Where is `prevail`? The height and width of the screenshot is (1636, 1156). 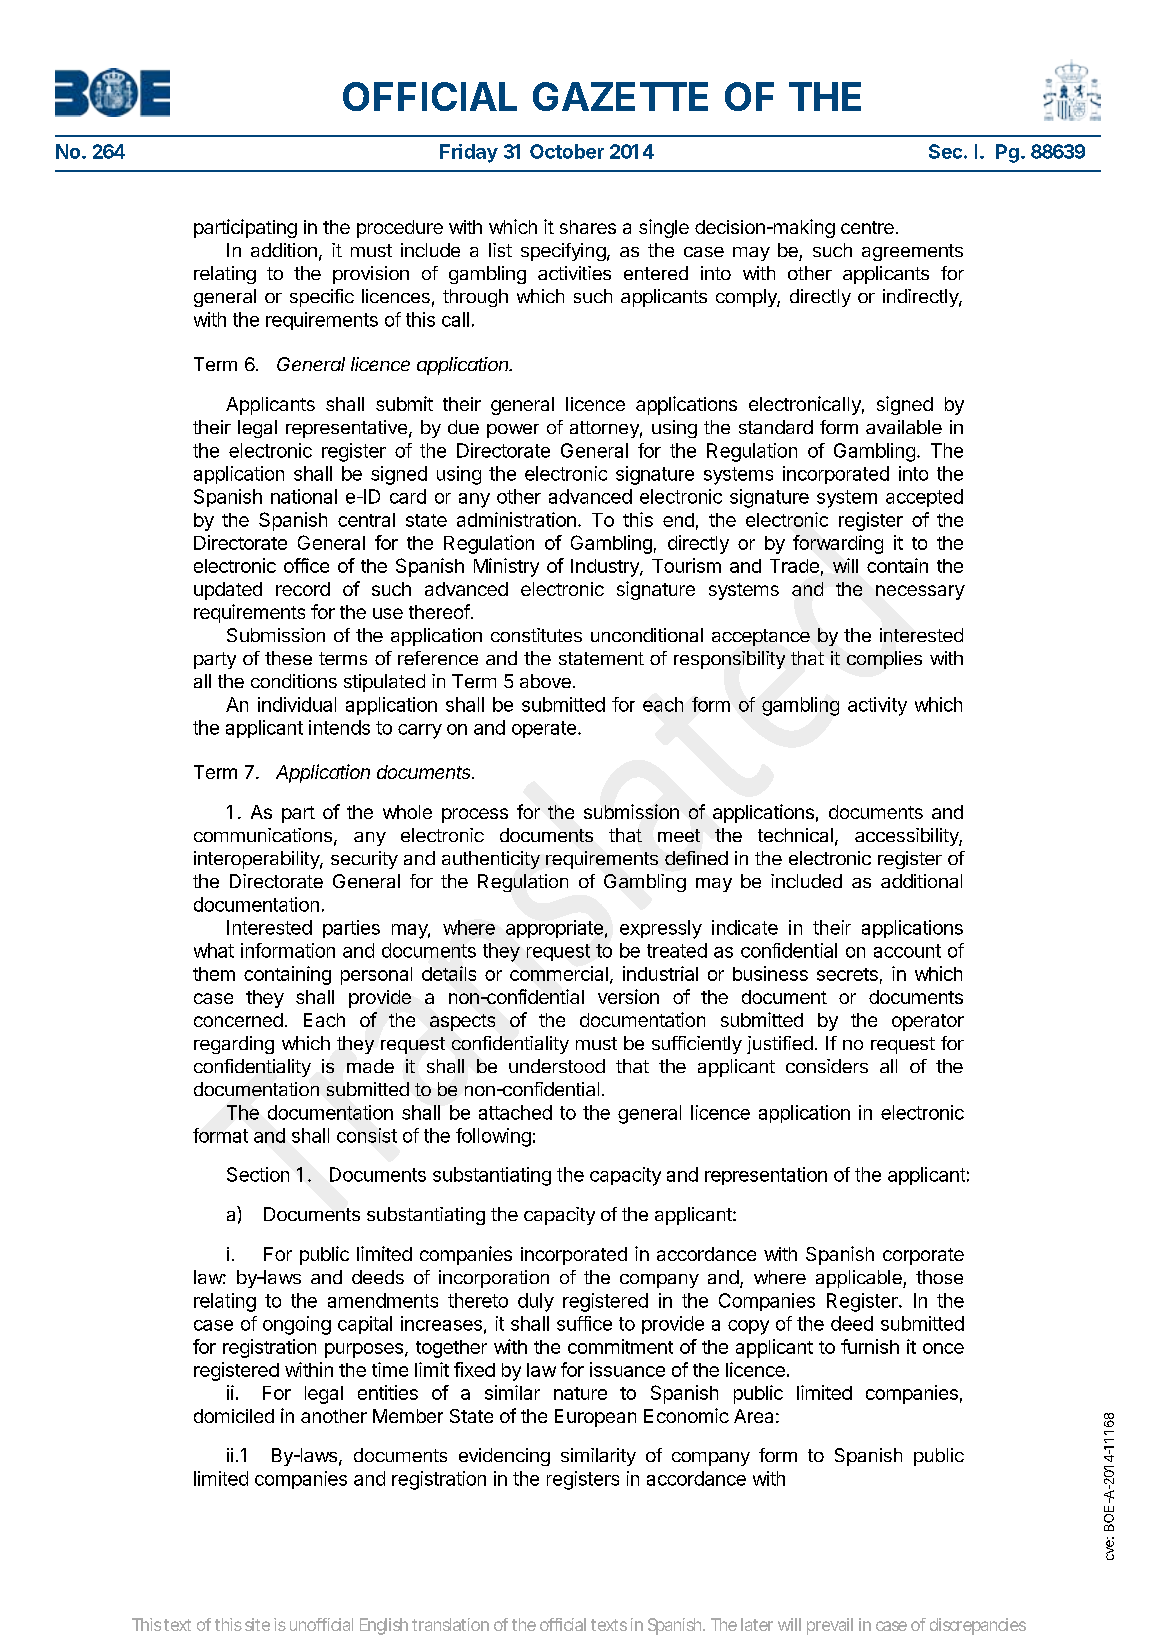
prevail is located at coordinates (830, 1626).
